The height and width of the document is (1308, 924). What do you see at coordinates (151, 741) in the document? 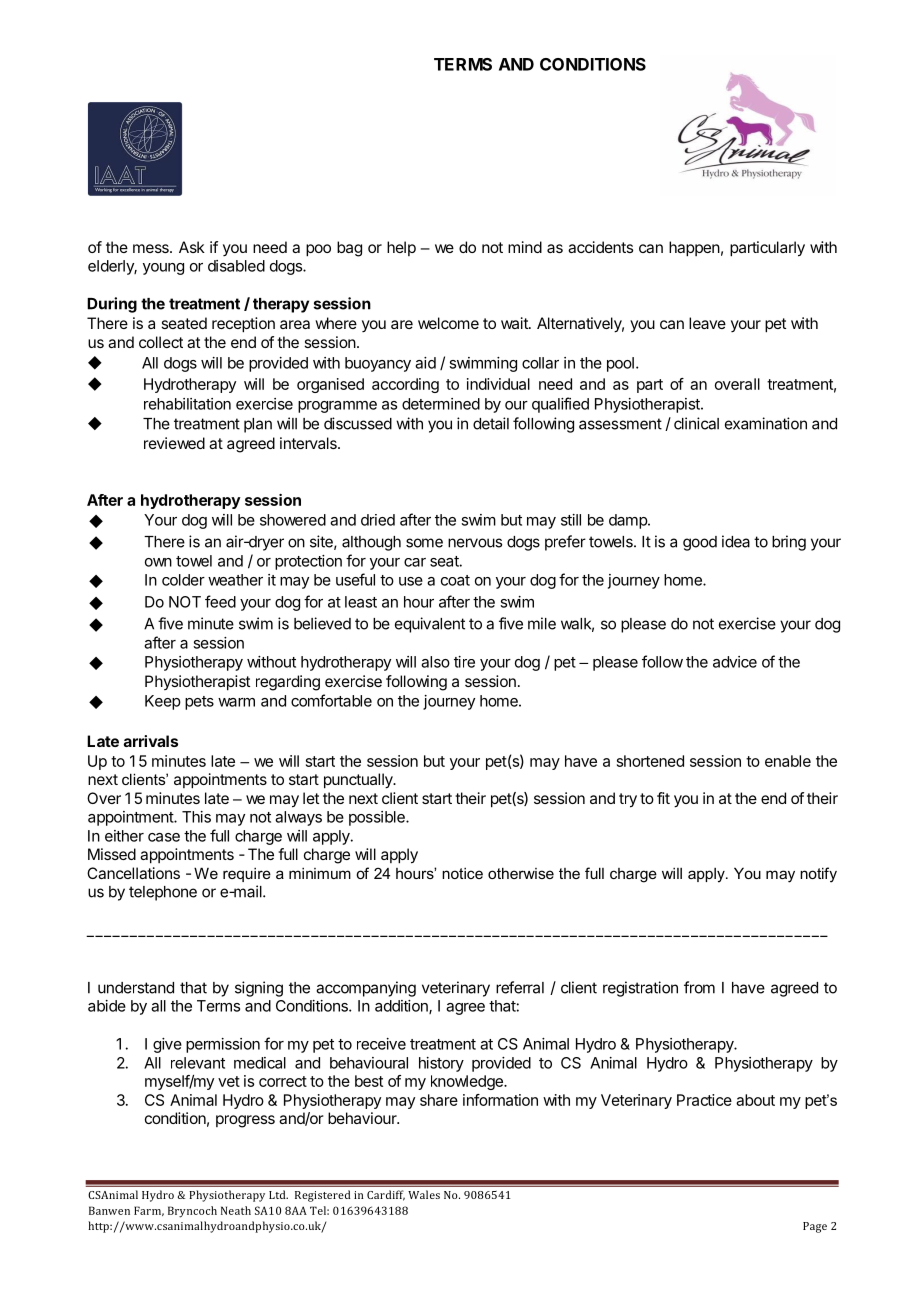
I see `arrivals` at bounding box center [151, 741].
